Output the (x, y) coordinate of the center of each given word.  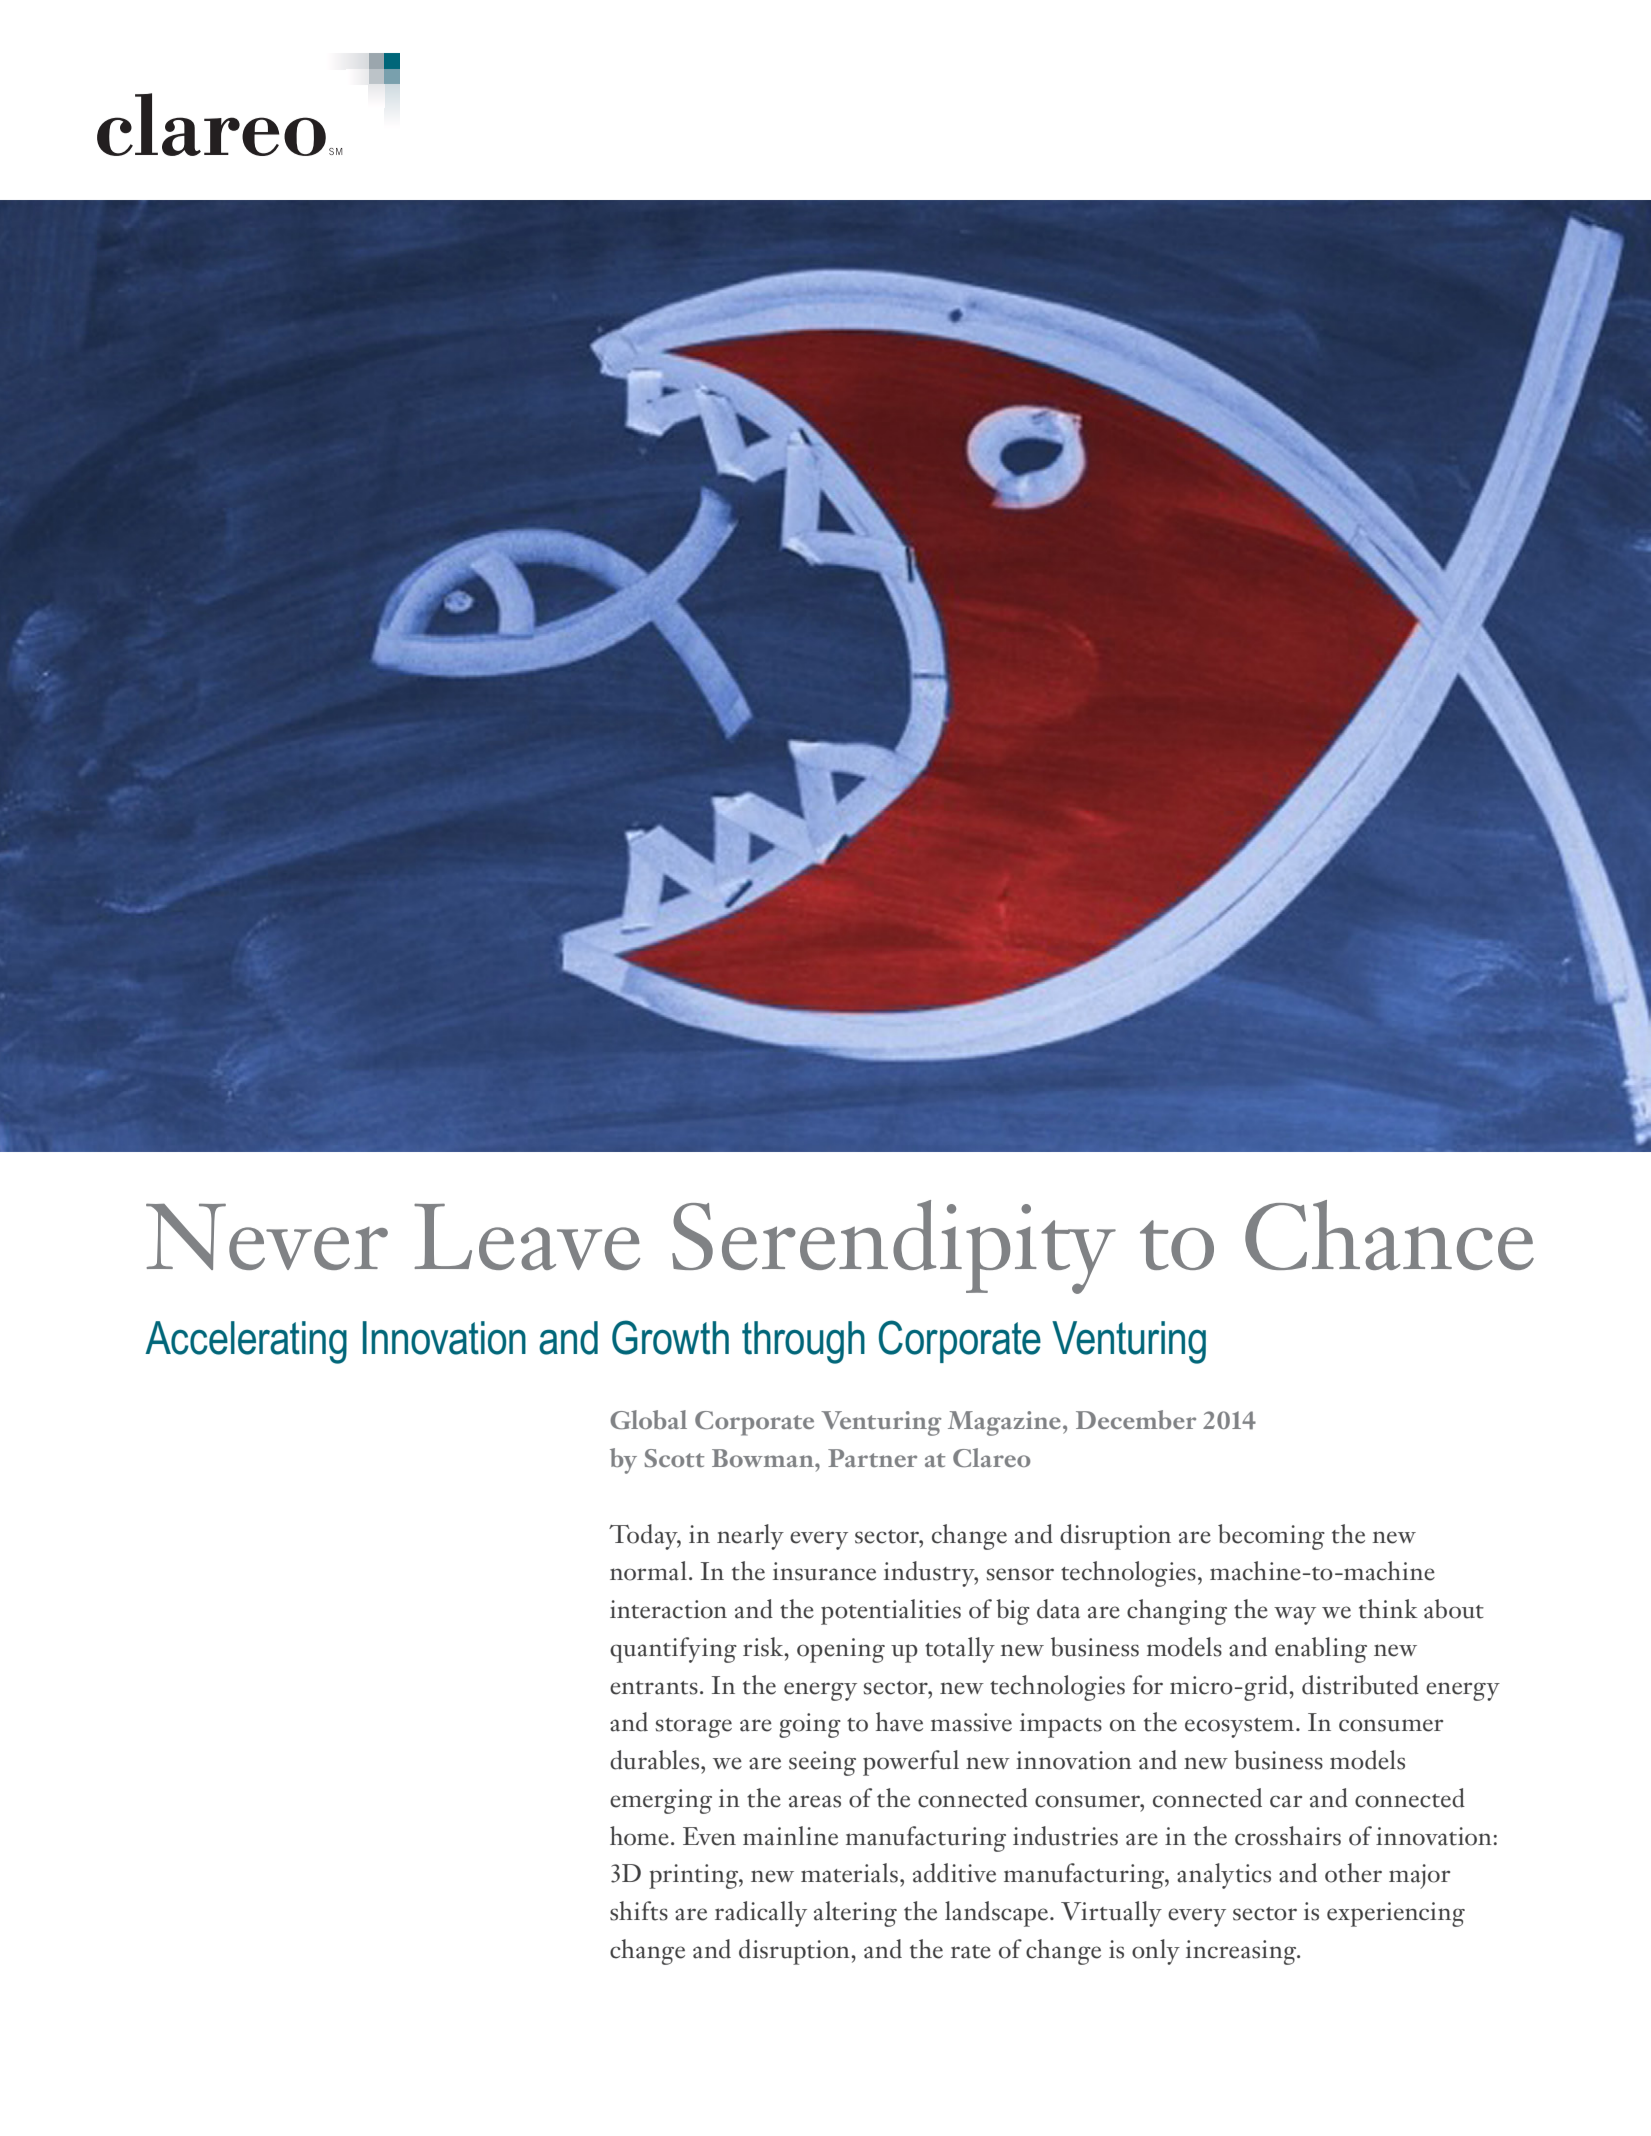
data (1058, 1609)
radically (761, 1914)
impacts (1061, 1725)
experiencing (1396, 1914)
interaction (668, 1609)
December (1136, 1419)
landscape (998, 1914)
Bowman (764, 1458)
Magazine (1004, 1423)
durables (656, 1760)
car (1286, 1801)
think (1388, 1609)
